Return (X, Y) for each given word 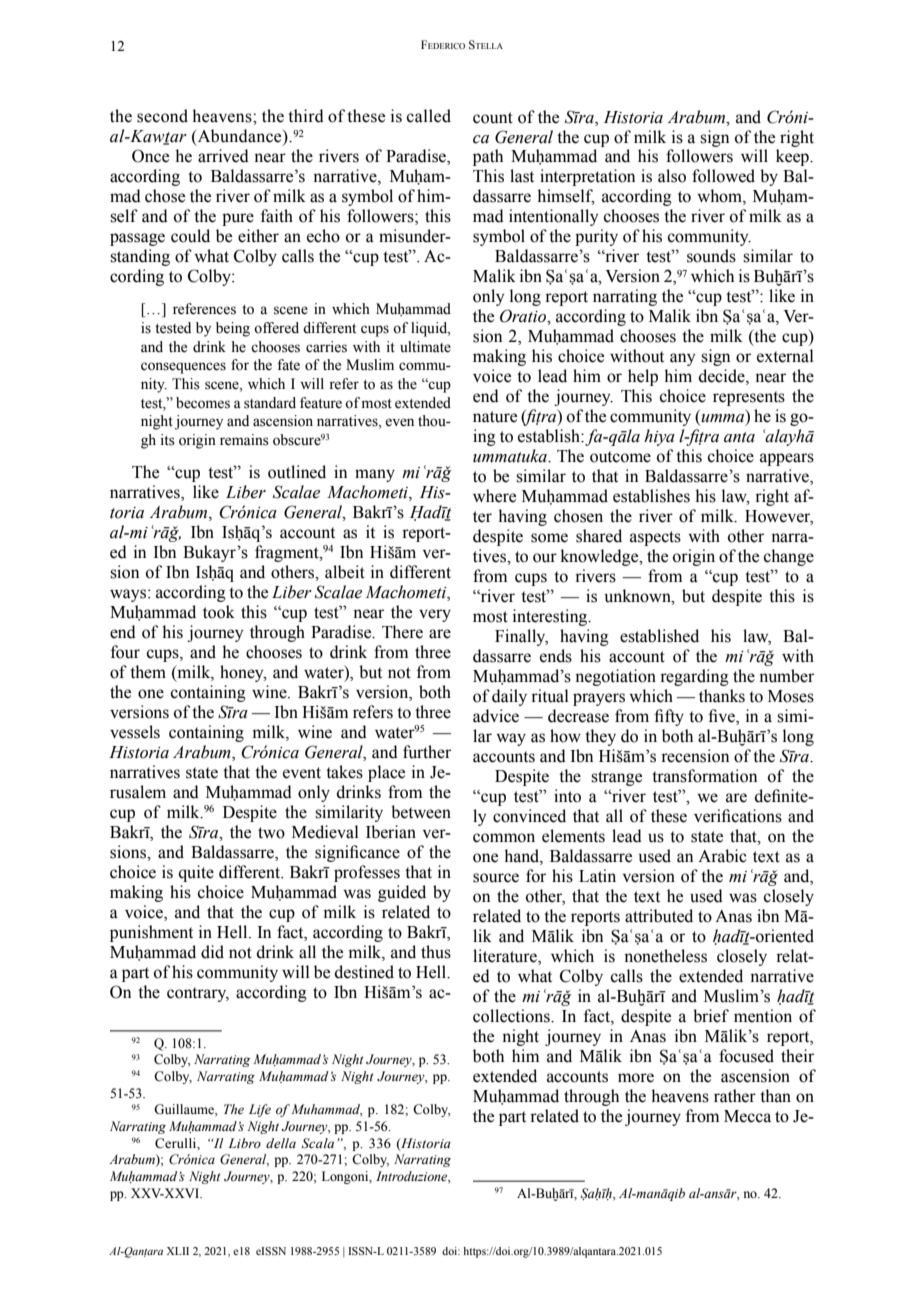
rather (735, 1096)
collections (512, 1016)
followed (723, 176)
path (488, 157)
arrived (223, 156)
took (219, 612)
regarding (694, 677)
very (435, 615)
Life (260, 1110)
